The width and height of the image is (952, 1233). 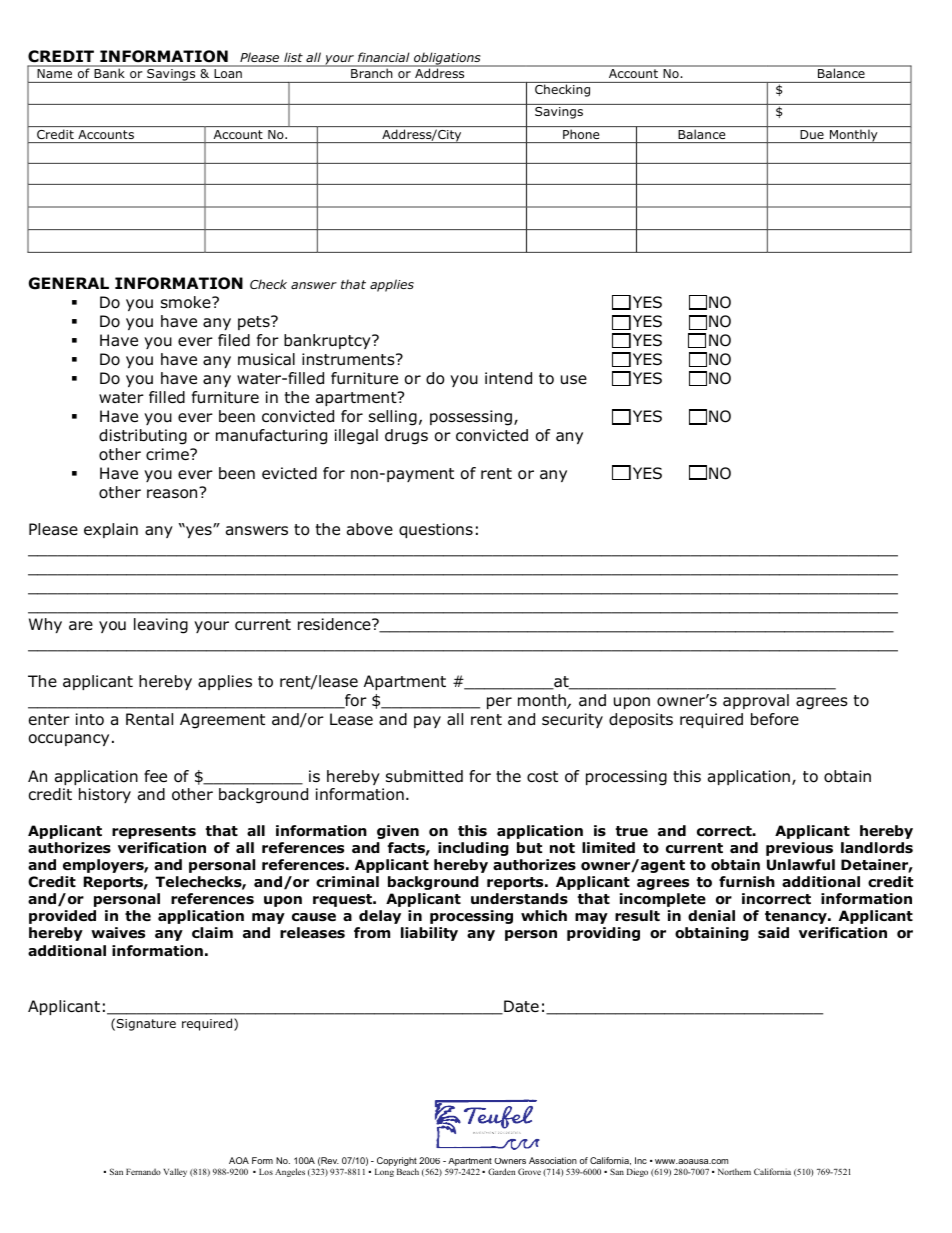 What do you see at coordinates (471, 418) in the image?
I see `possessing` at bounding box center [471, 418].
